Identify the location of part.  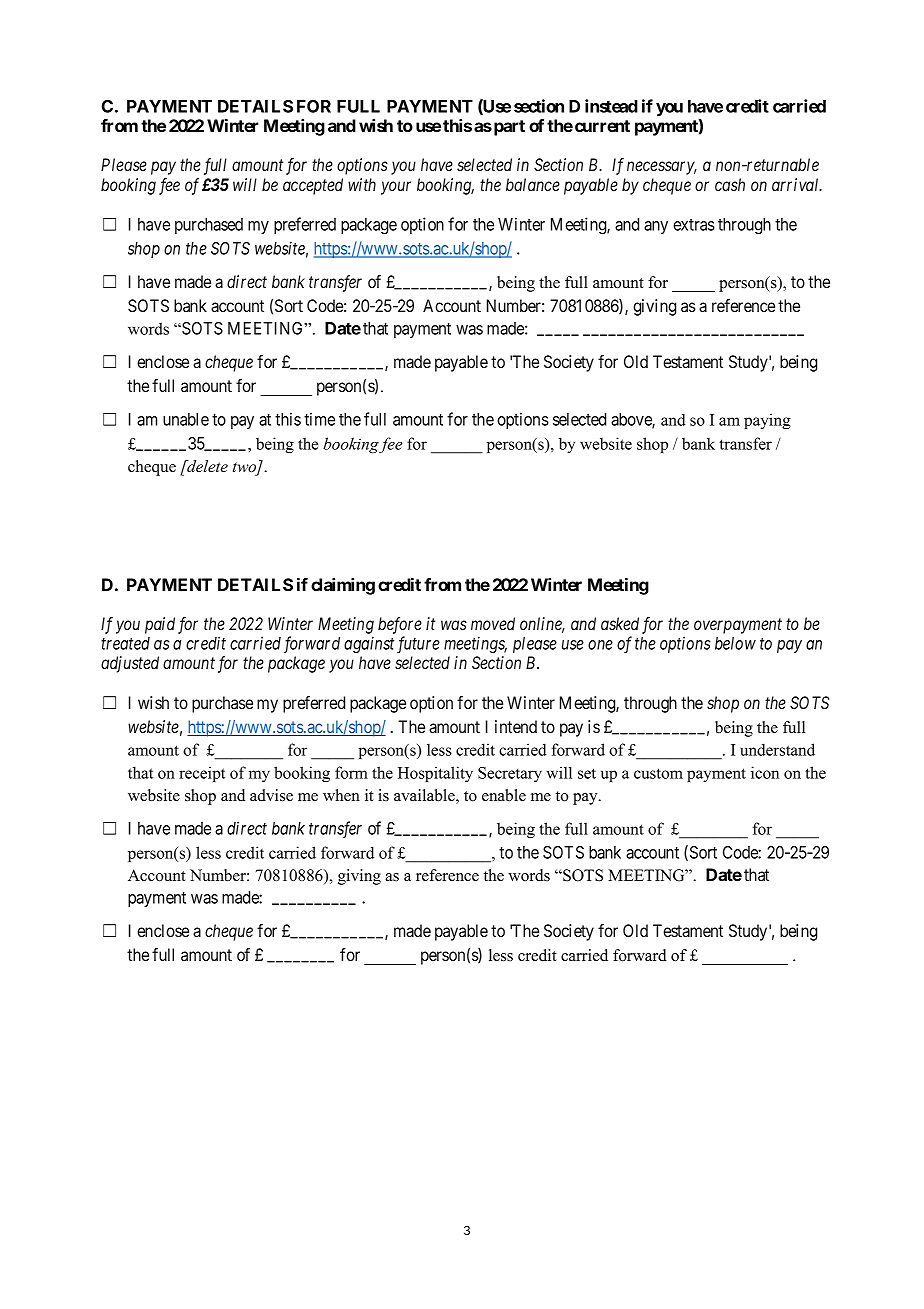
(509, 128).
